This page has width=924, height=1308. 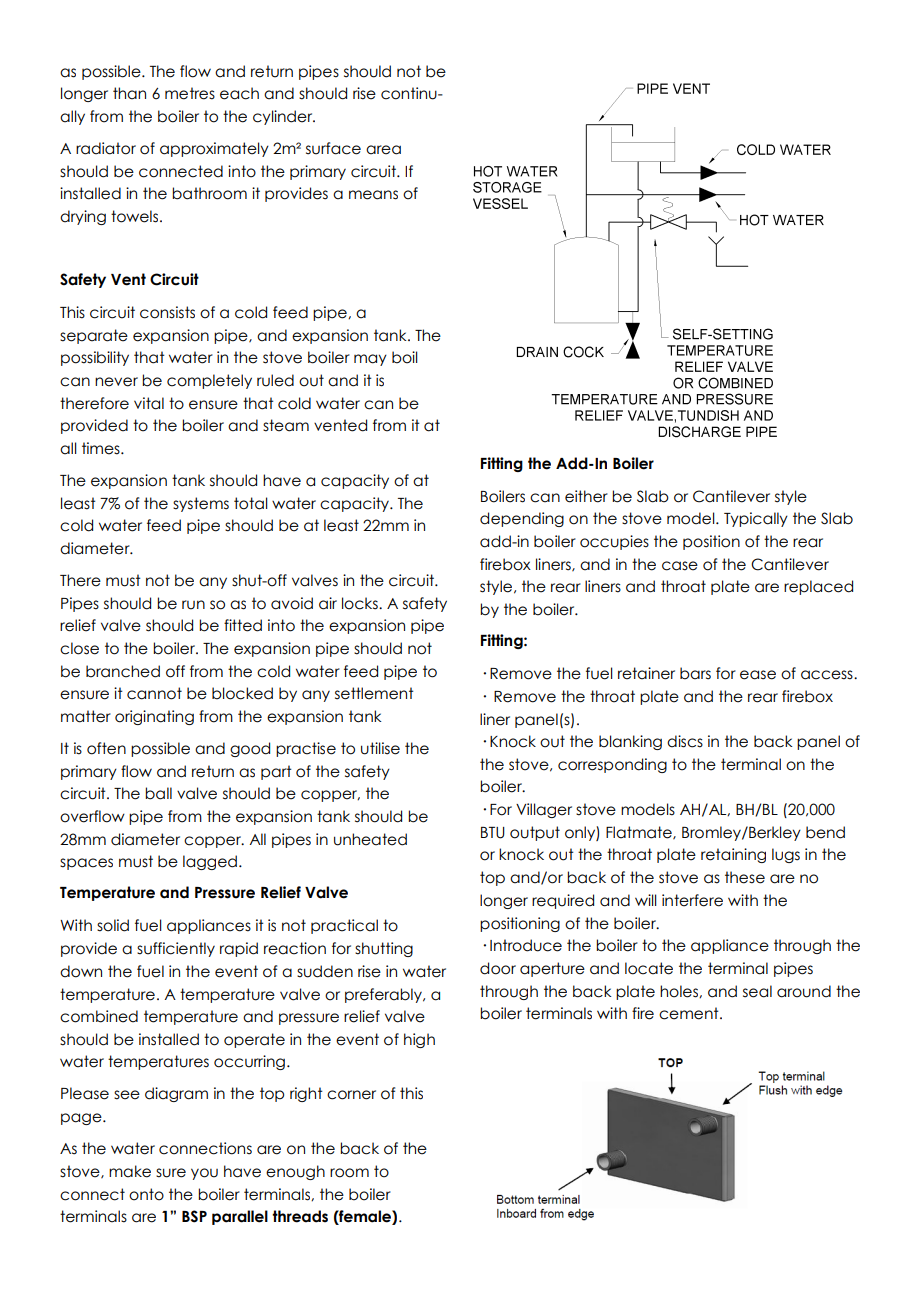 What do you see at coordinates (373, 195) in the page?
I see `means` at bounding box center [373, 195].
